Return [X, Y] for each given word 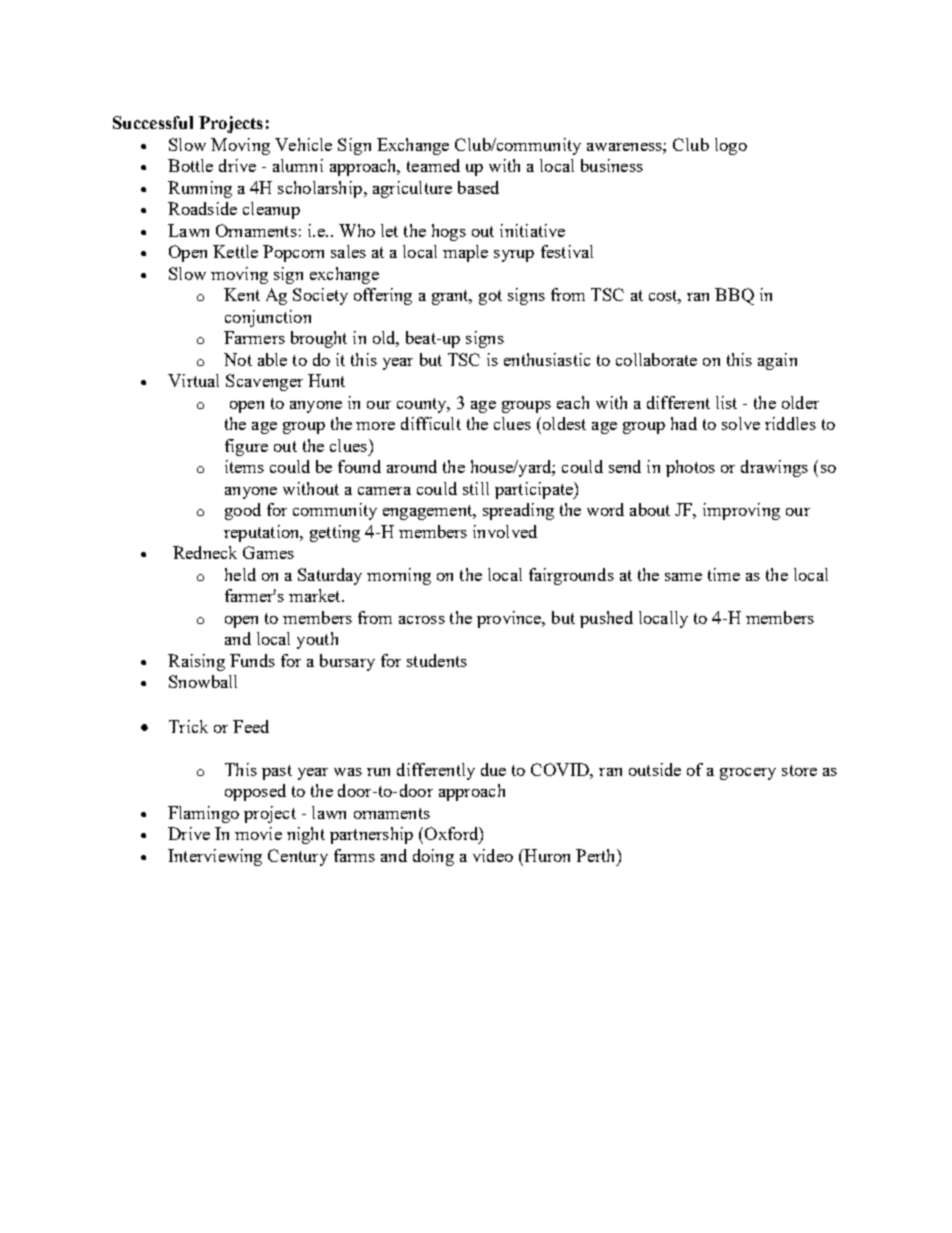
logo [731, 146]
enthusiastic [547, 359]
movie [258, 833]
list [726, 402]
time [724, 574]
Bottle [190, 165]
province [510, 619]
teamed [433, 165]
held [240, 574]
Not [238, 359]
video [493, 855]
